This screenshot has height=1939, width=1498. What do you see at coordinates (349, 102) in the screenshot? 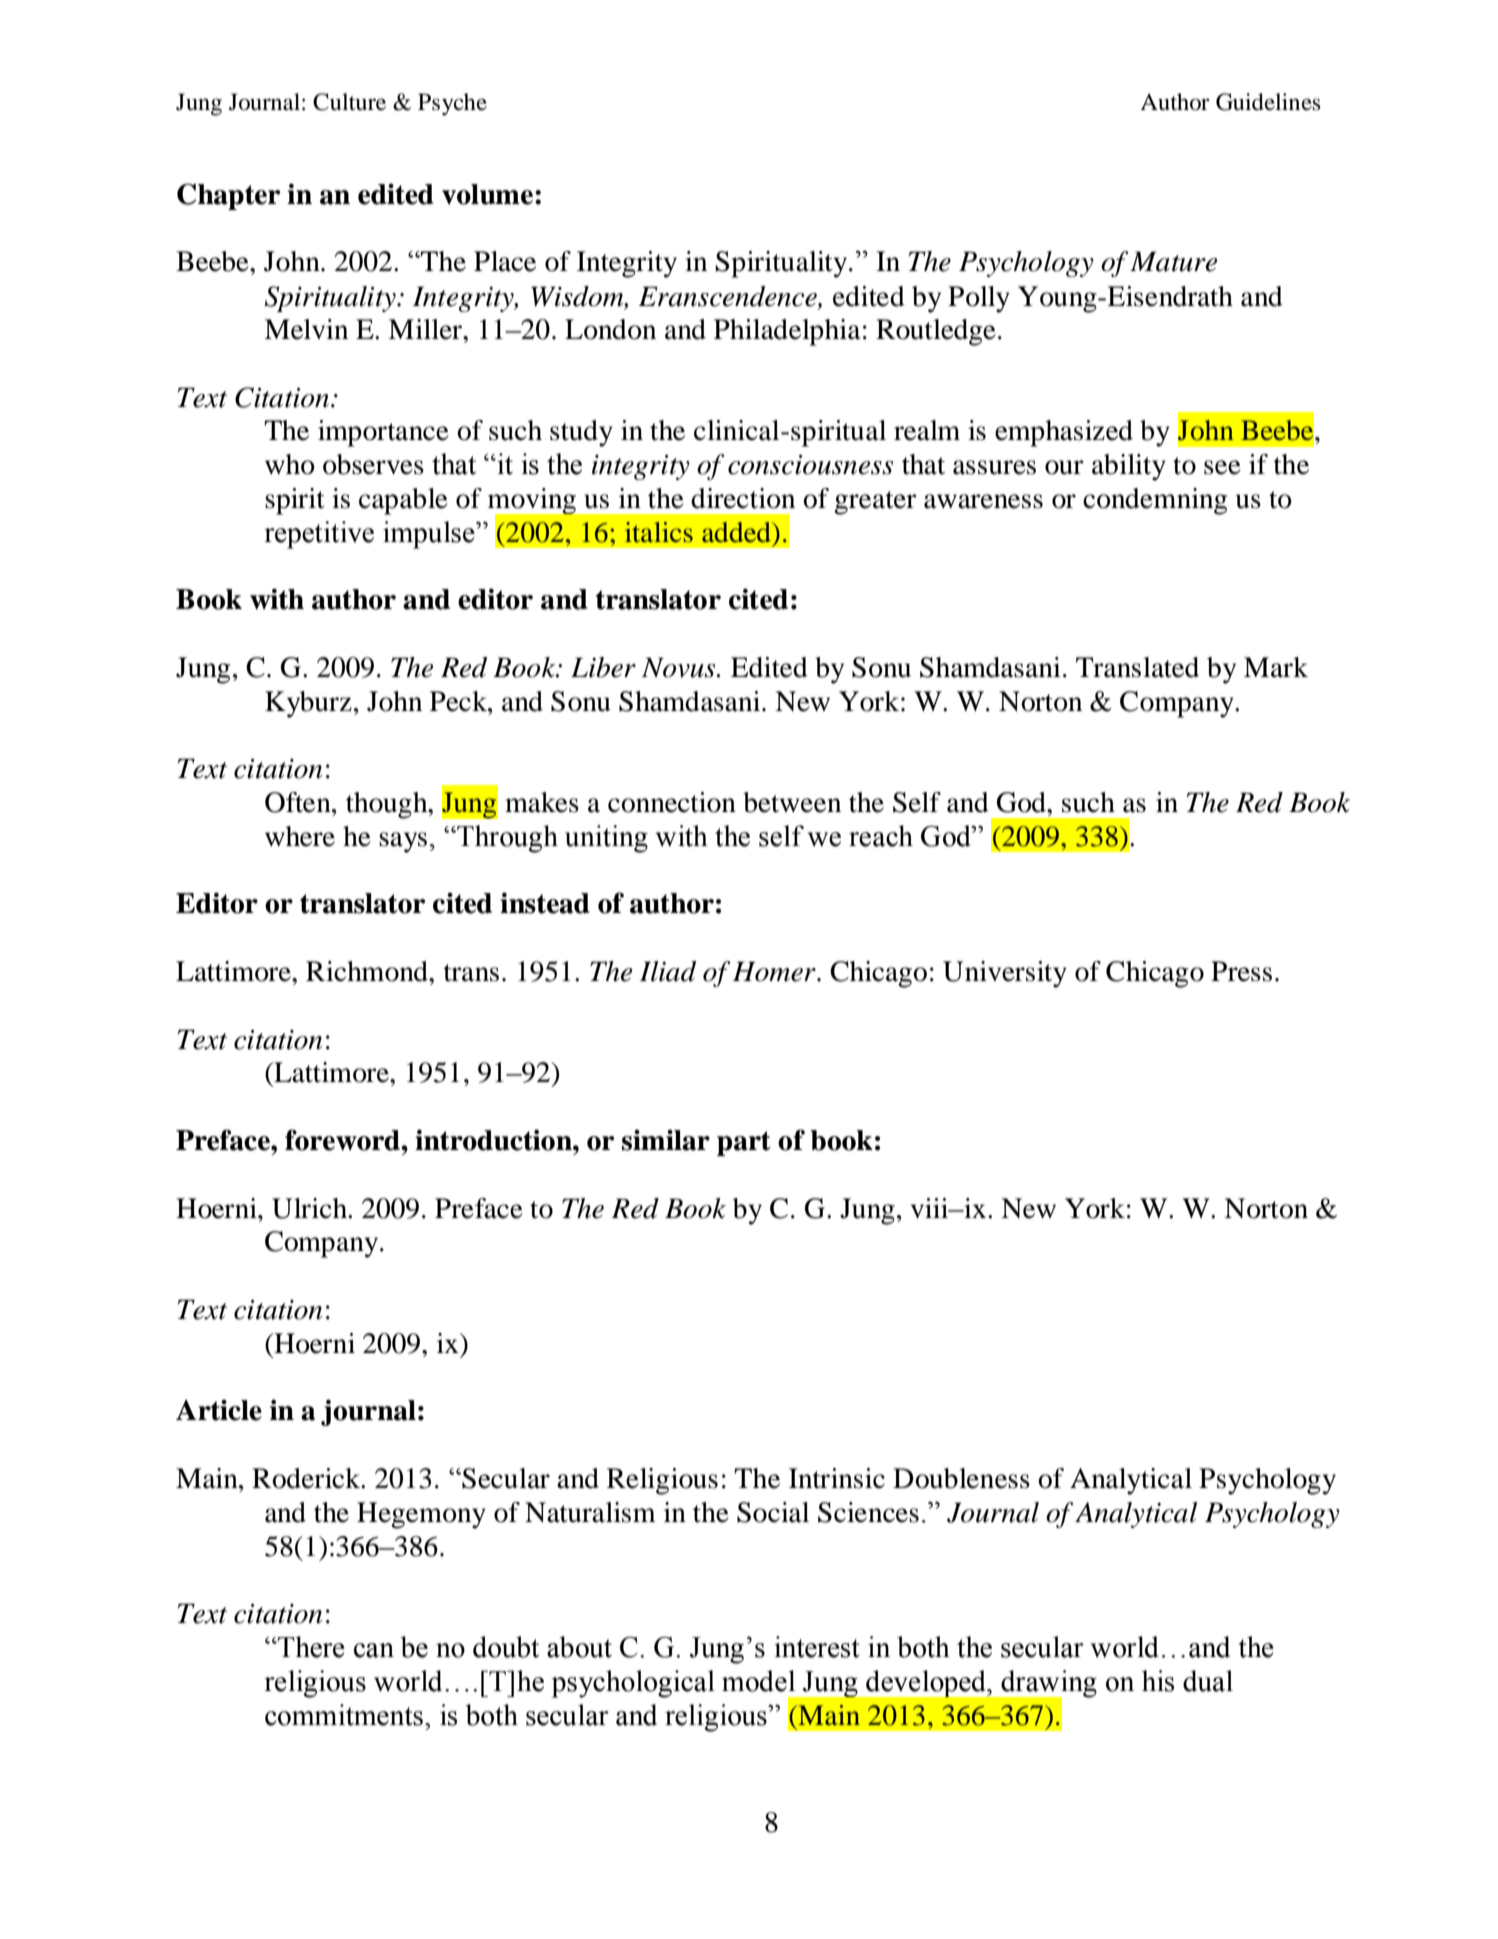
I see `Culture` at bounding box center [349, 102].
